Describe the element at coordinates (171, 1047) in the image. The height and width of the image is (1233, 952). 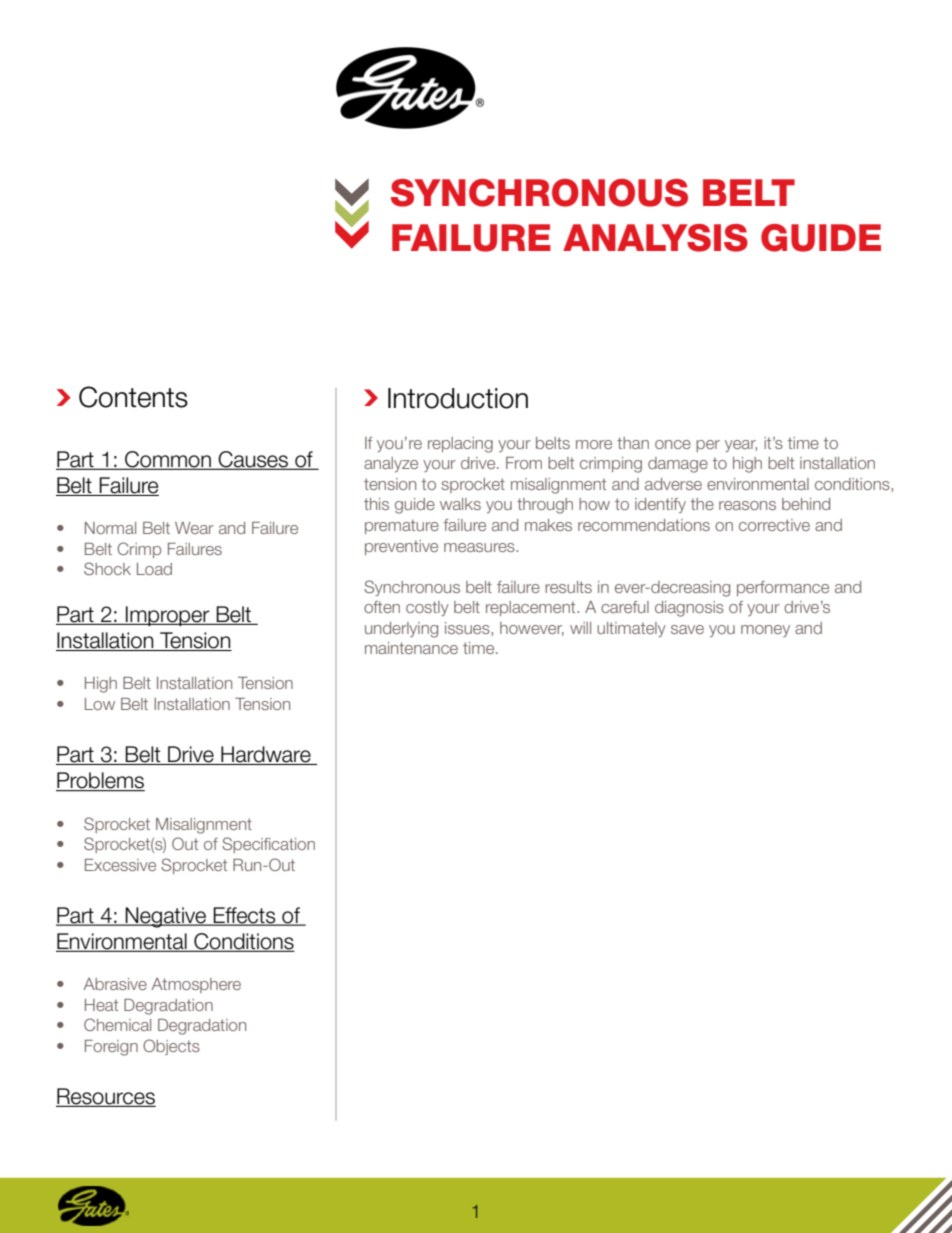
I see `Objects` at that location.
